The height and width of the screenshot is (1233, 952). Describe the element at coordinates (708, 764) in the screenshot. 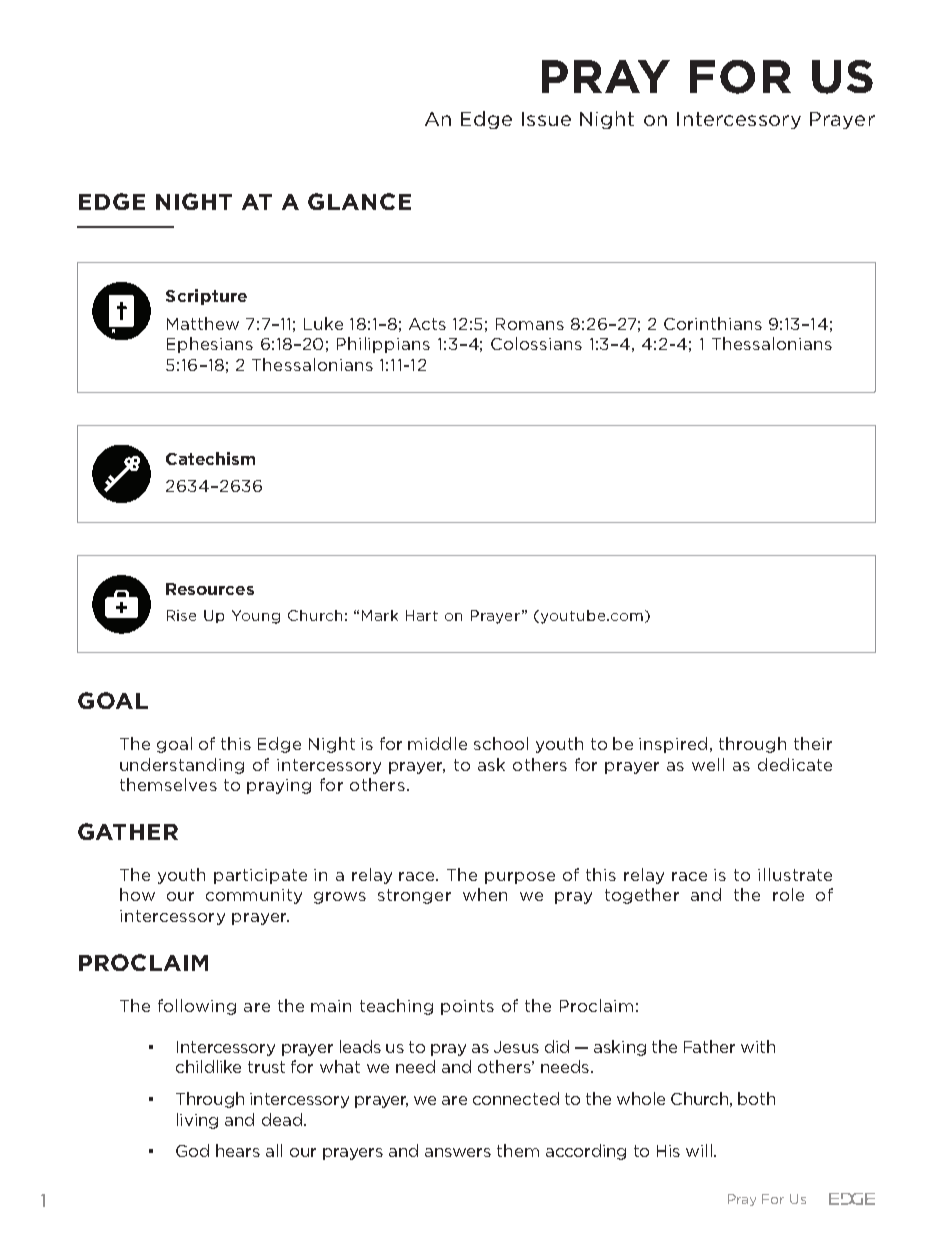

I see `well` at that location.
